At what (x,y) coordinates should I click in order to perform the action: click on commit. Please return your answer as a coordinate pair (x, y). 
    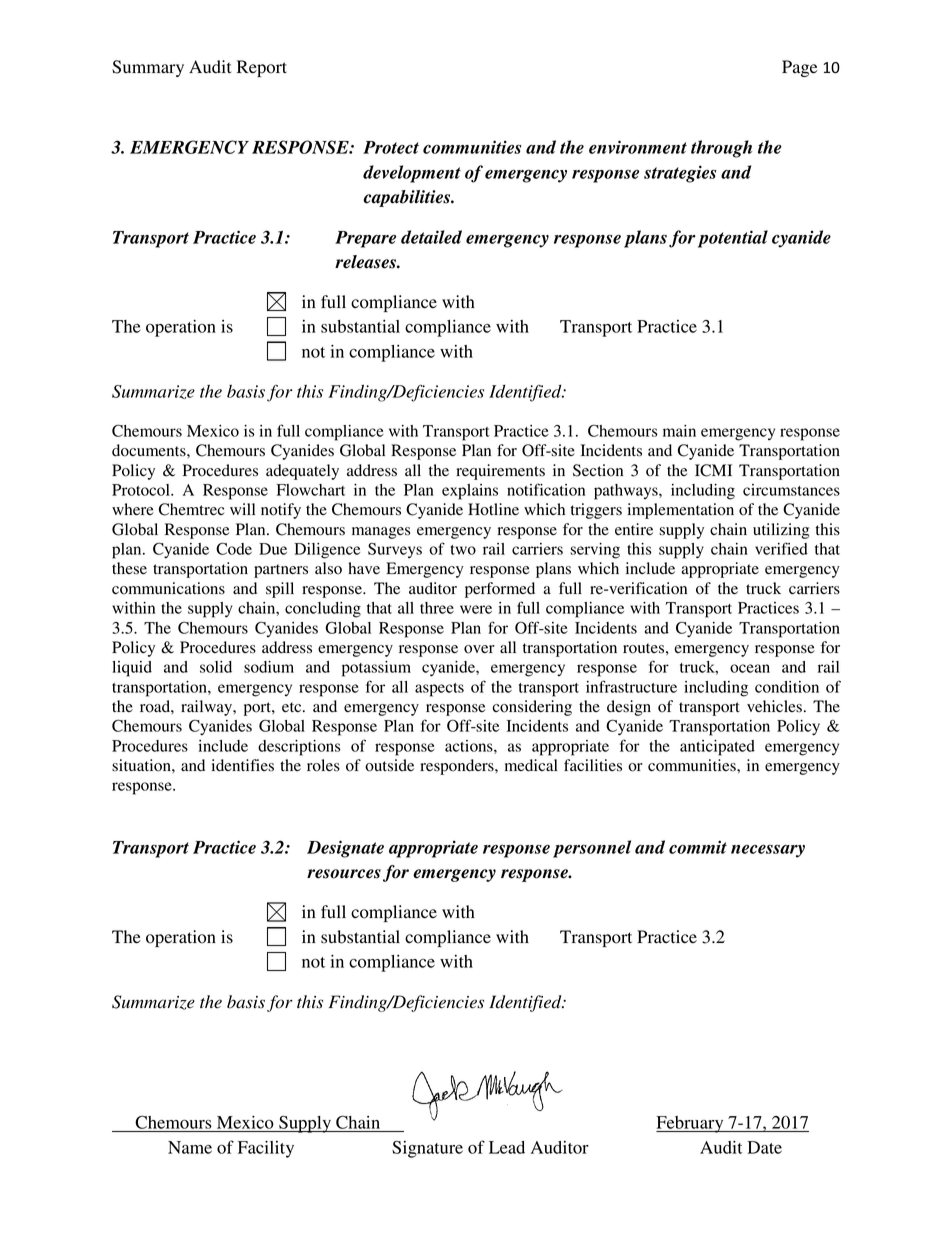
    Looking at the image, I should click on (698, 847).
